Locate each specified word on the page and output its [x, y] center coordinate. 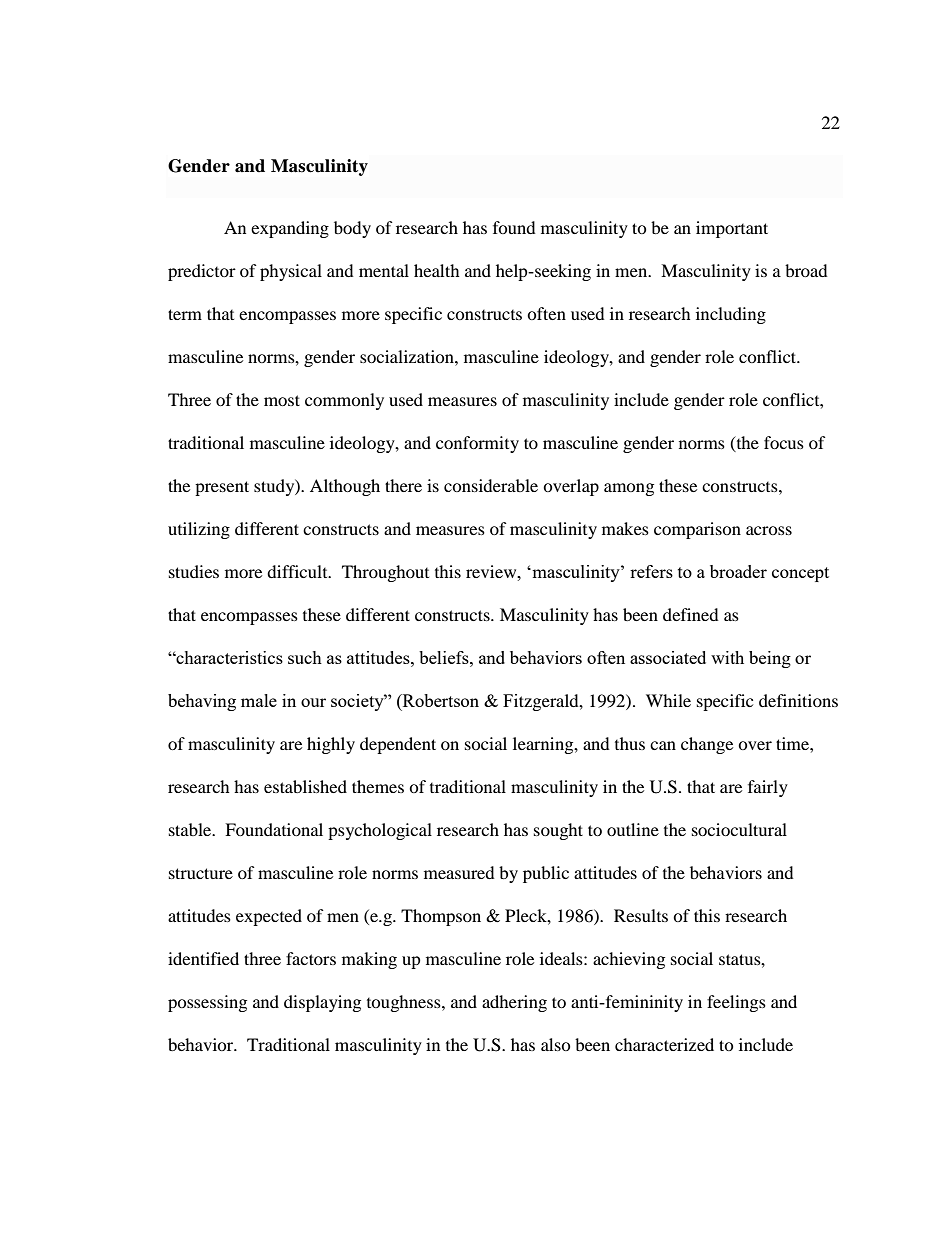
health [437, 270]
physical [291, 272]
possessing [207, 1003]
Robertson [440, 700]
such [305, 657]
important [732, 229]
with [727, 657]
